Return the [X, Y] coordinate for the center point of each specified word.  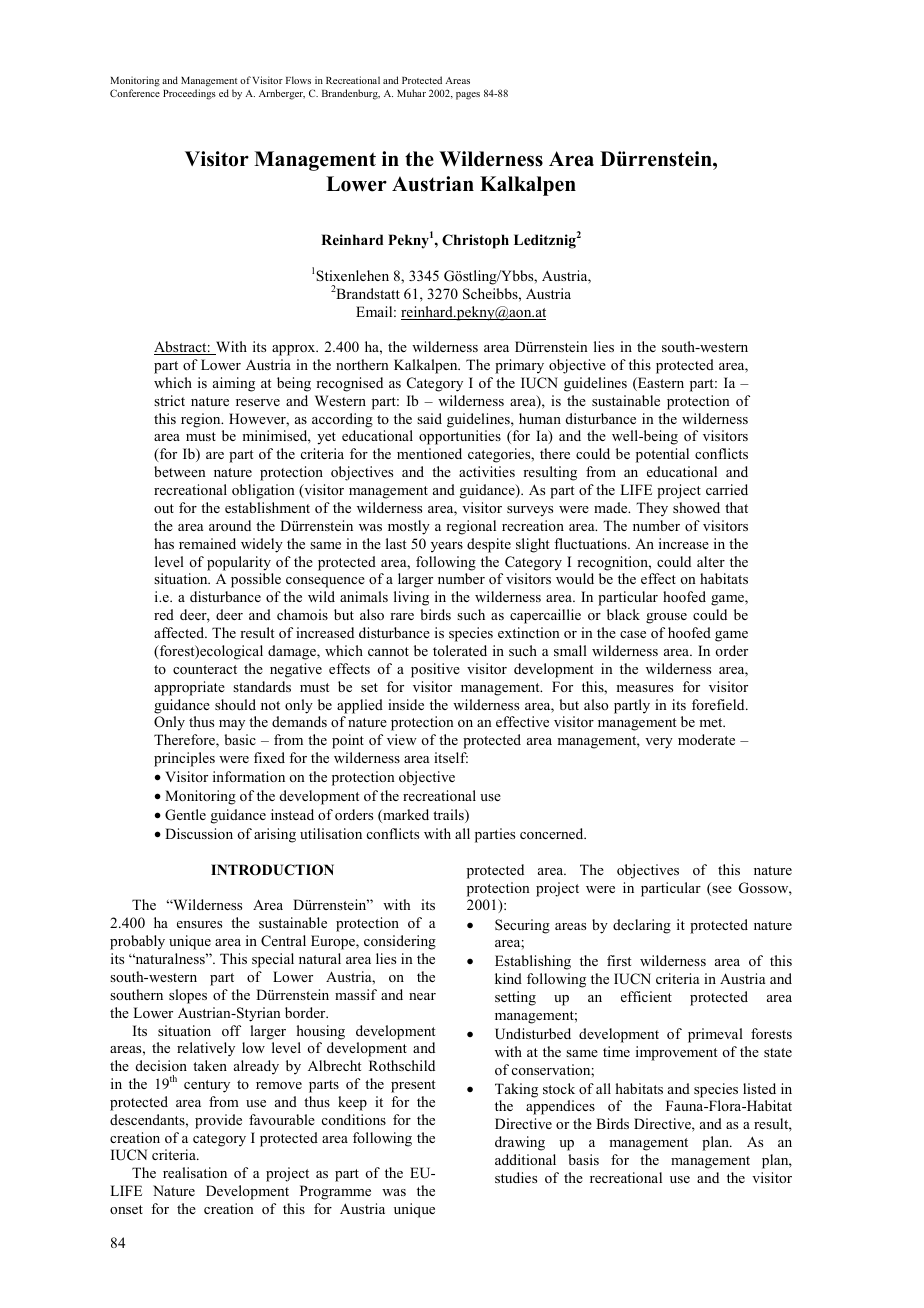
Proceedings [189, 94]
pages [468, 96]
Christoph [475, 241]
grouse [666, 618]
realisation [195, 1172]
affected [180, 632]
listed [759, 1088]
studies [516, 1177]
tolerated [460, 650]
